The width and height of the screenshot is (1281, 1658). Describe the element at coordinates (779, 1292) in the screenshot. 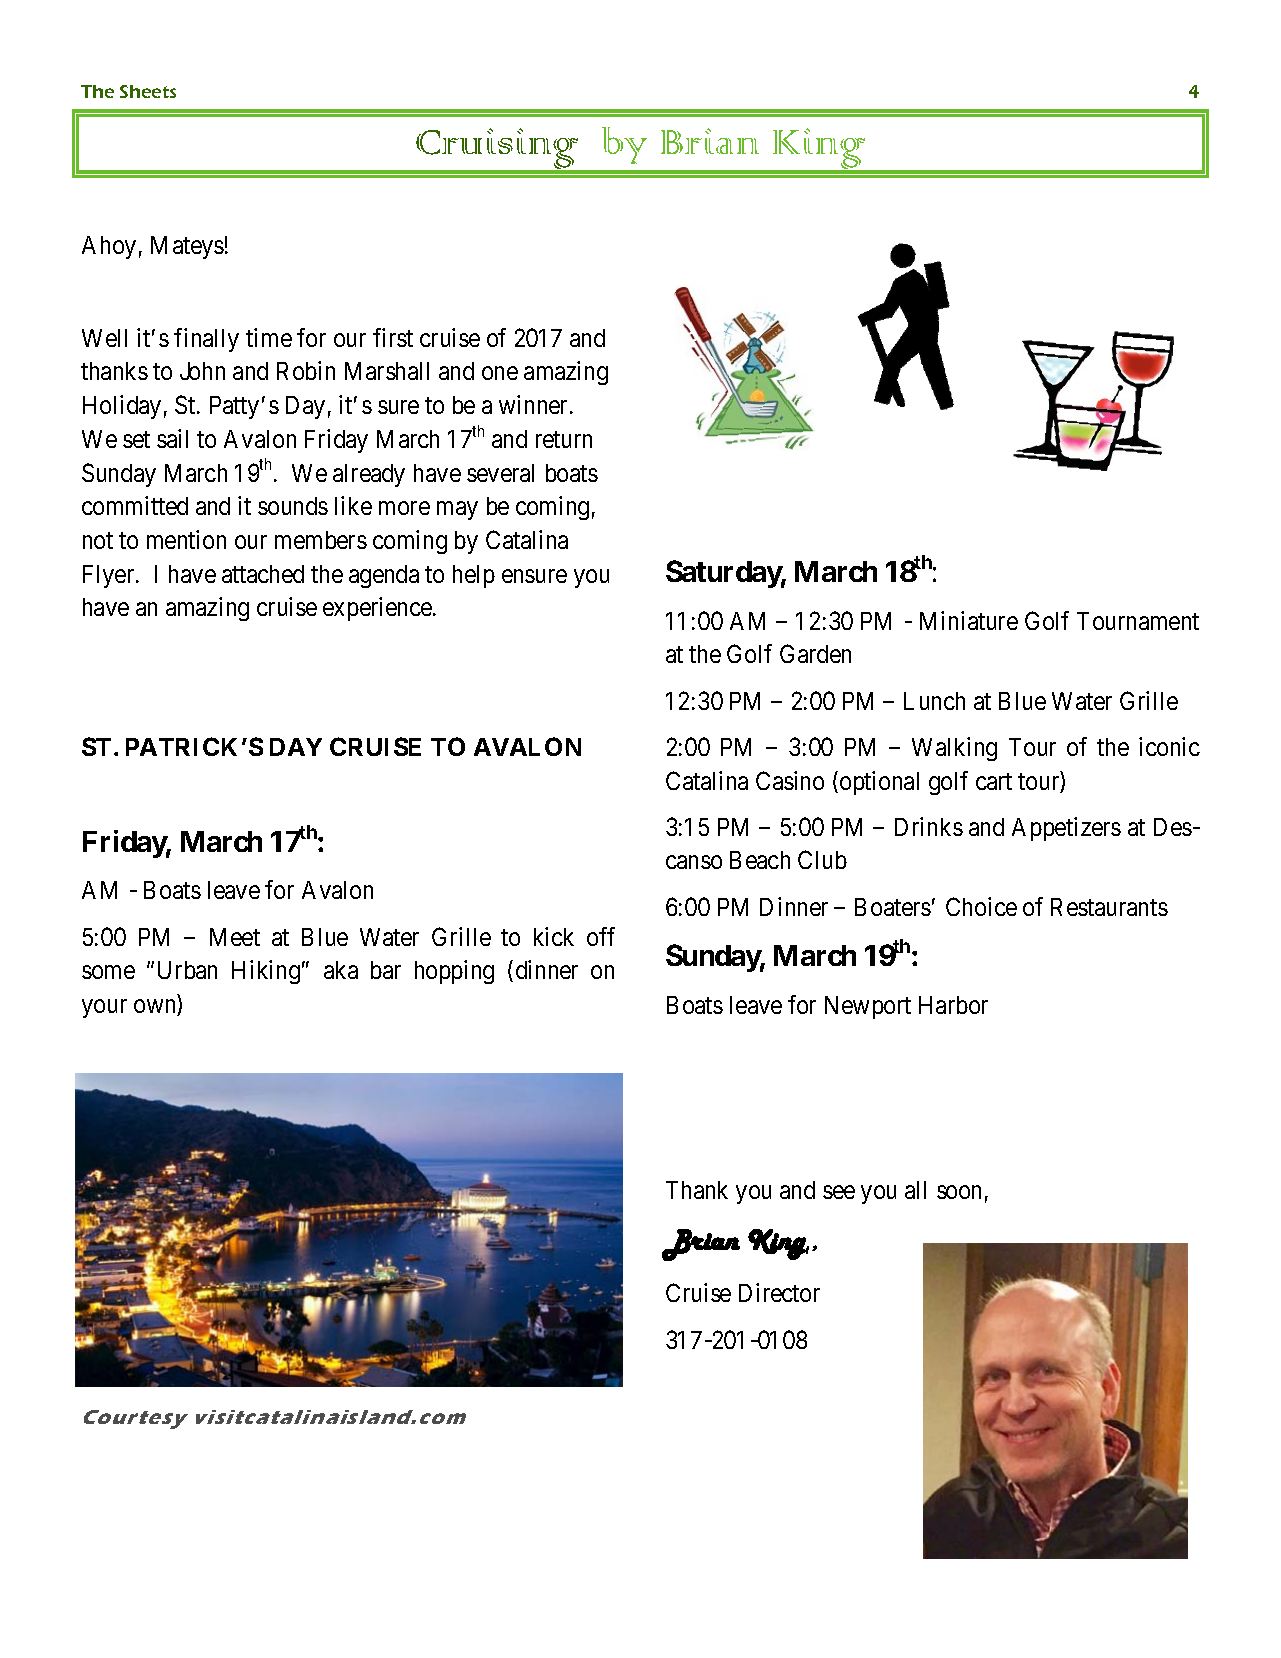

I see `Director` at that location.
